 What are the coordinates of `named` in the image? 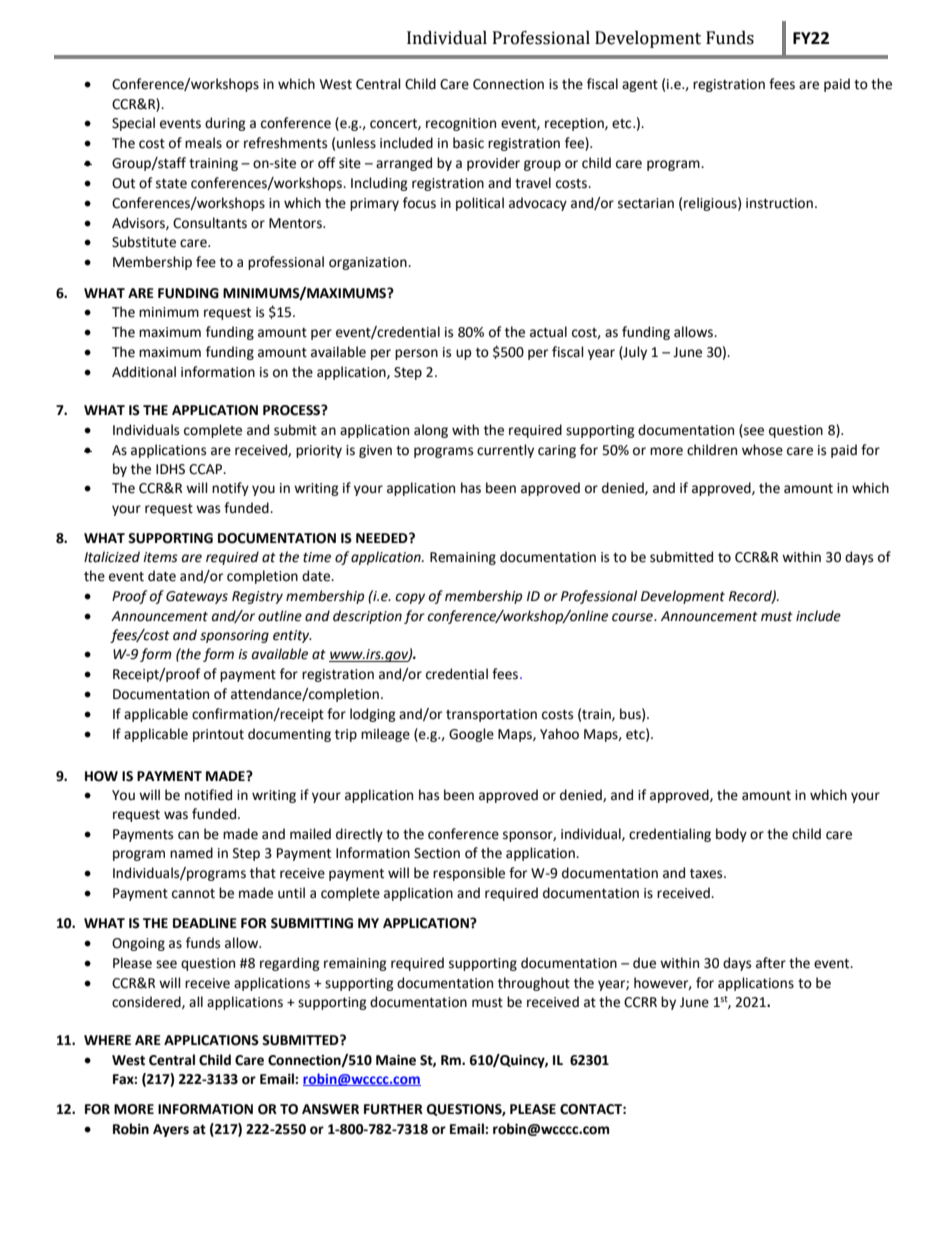 It's located at (191, 853).
